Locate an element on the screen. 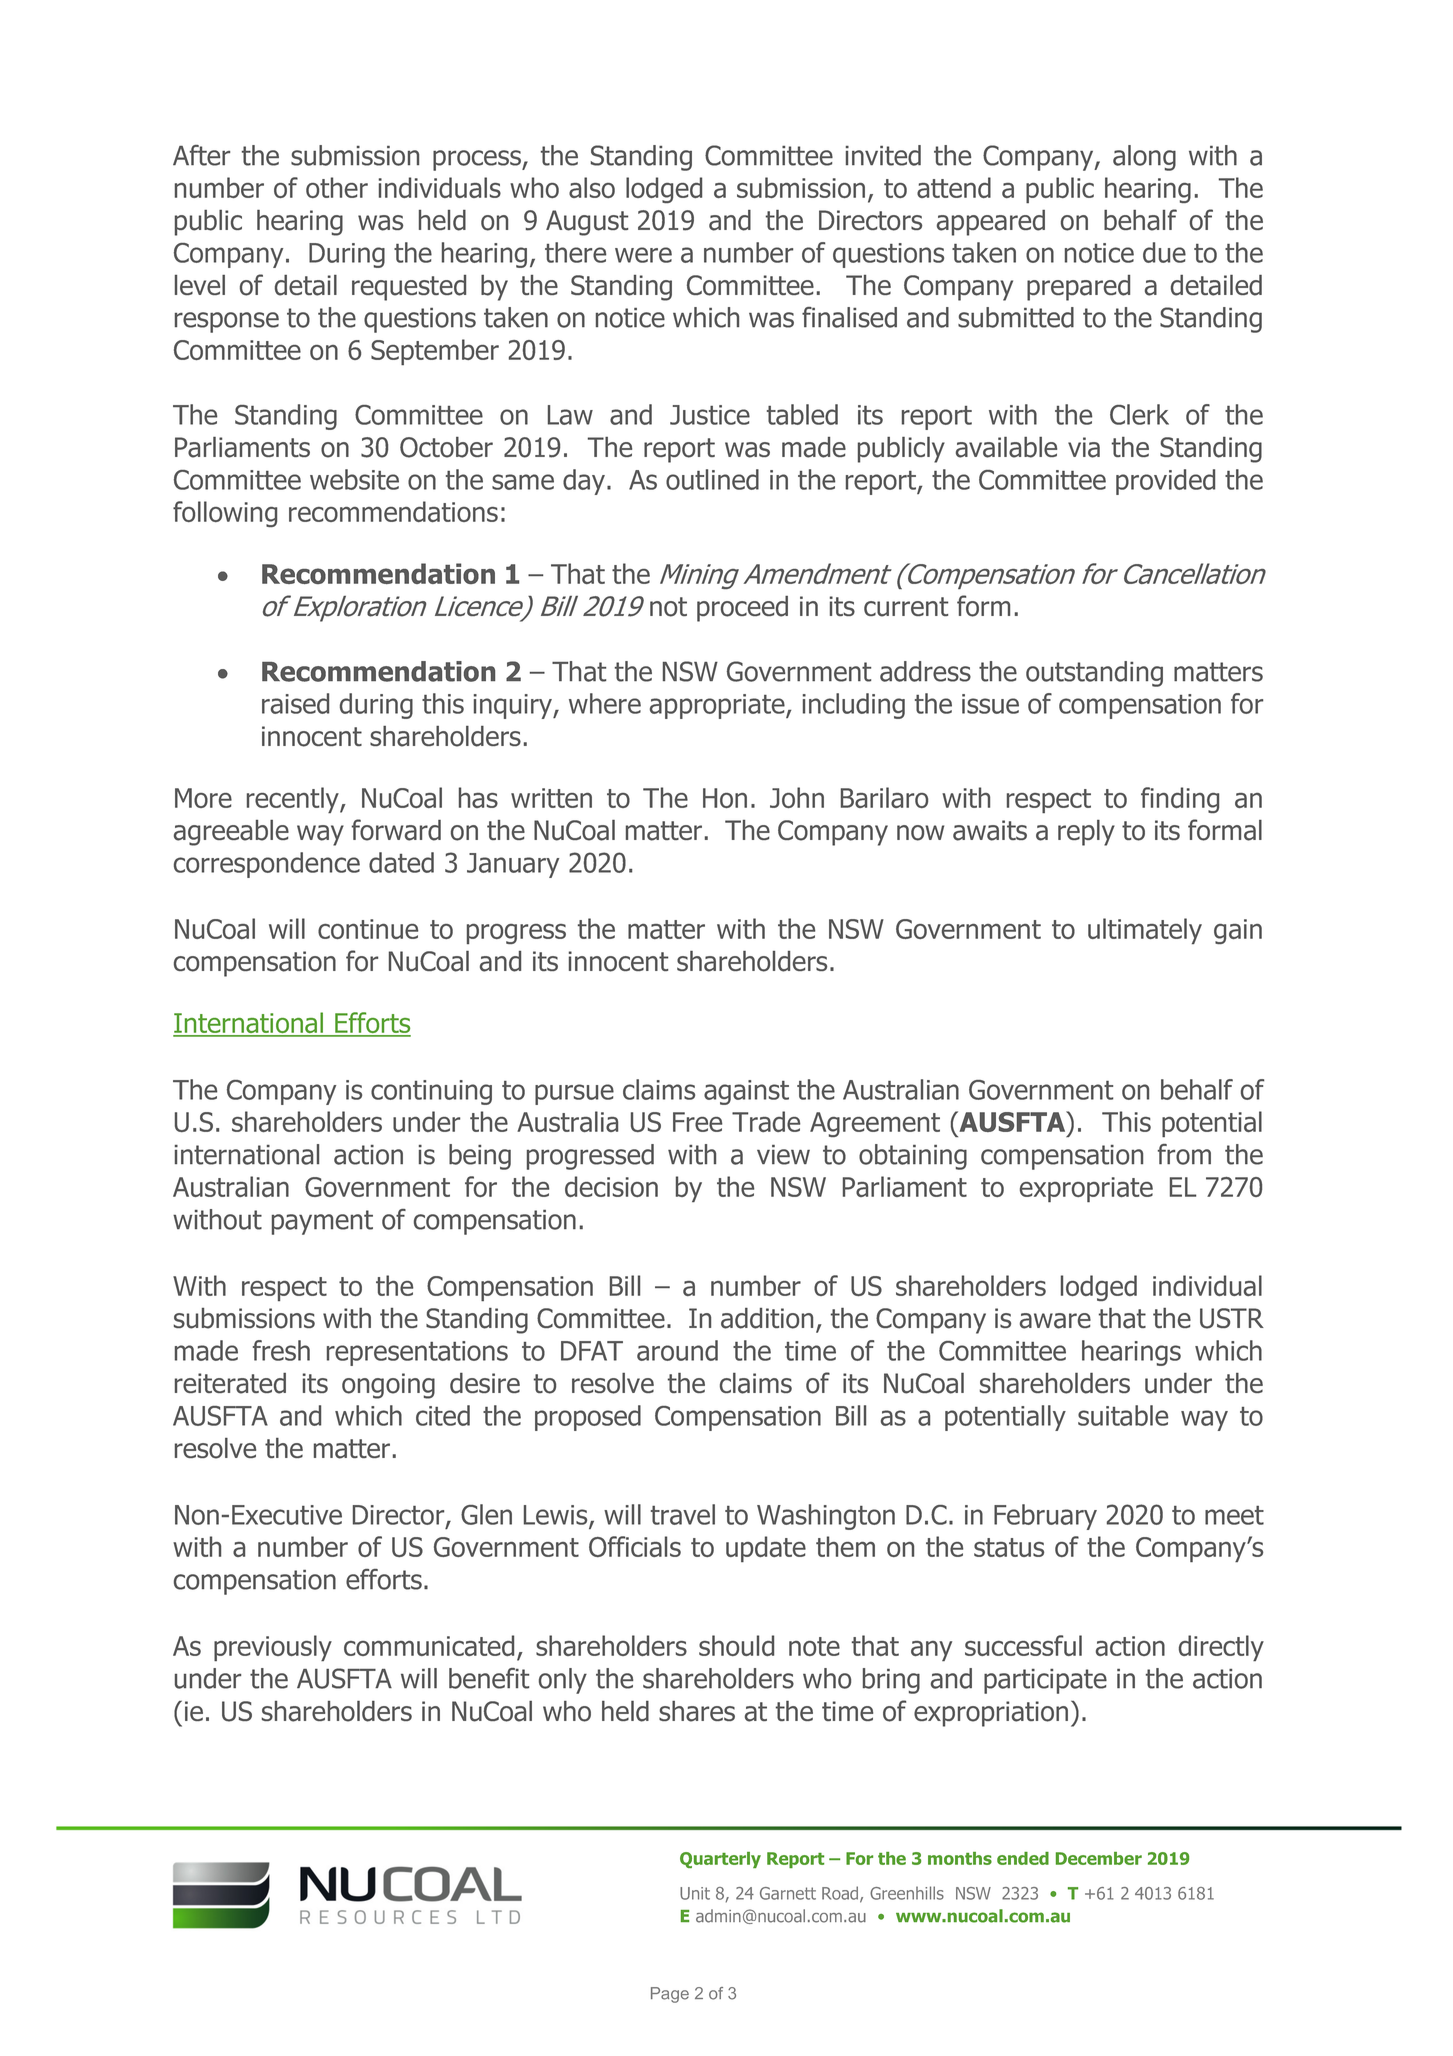  continuing is located at coordinates (431, 1092).
